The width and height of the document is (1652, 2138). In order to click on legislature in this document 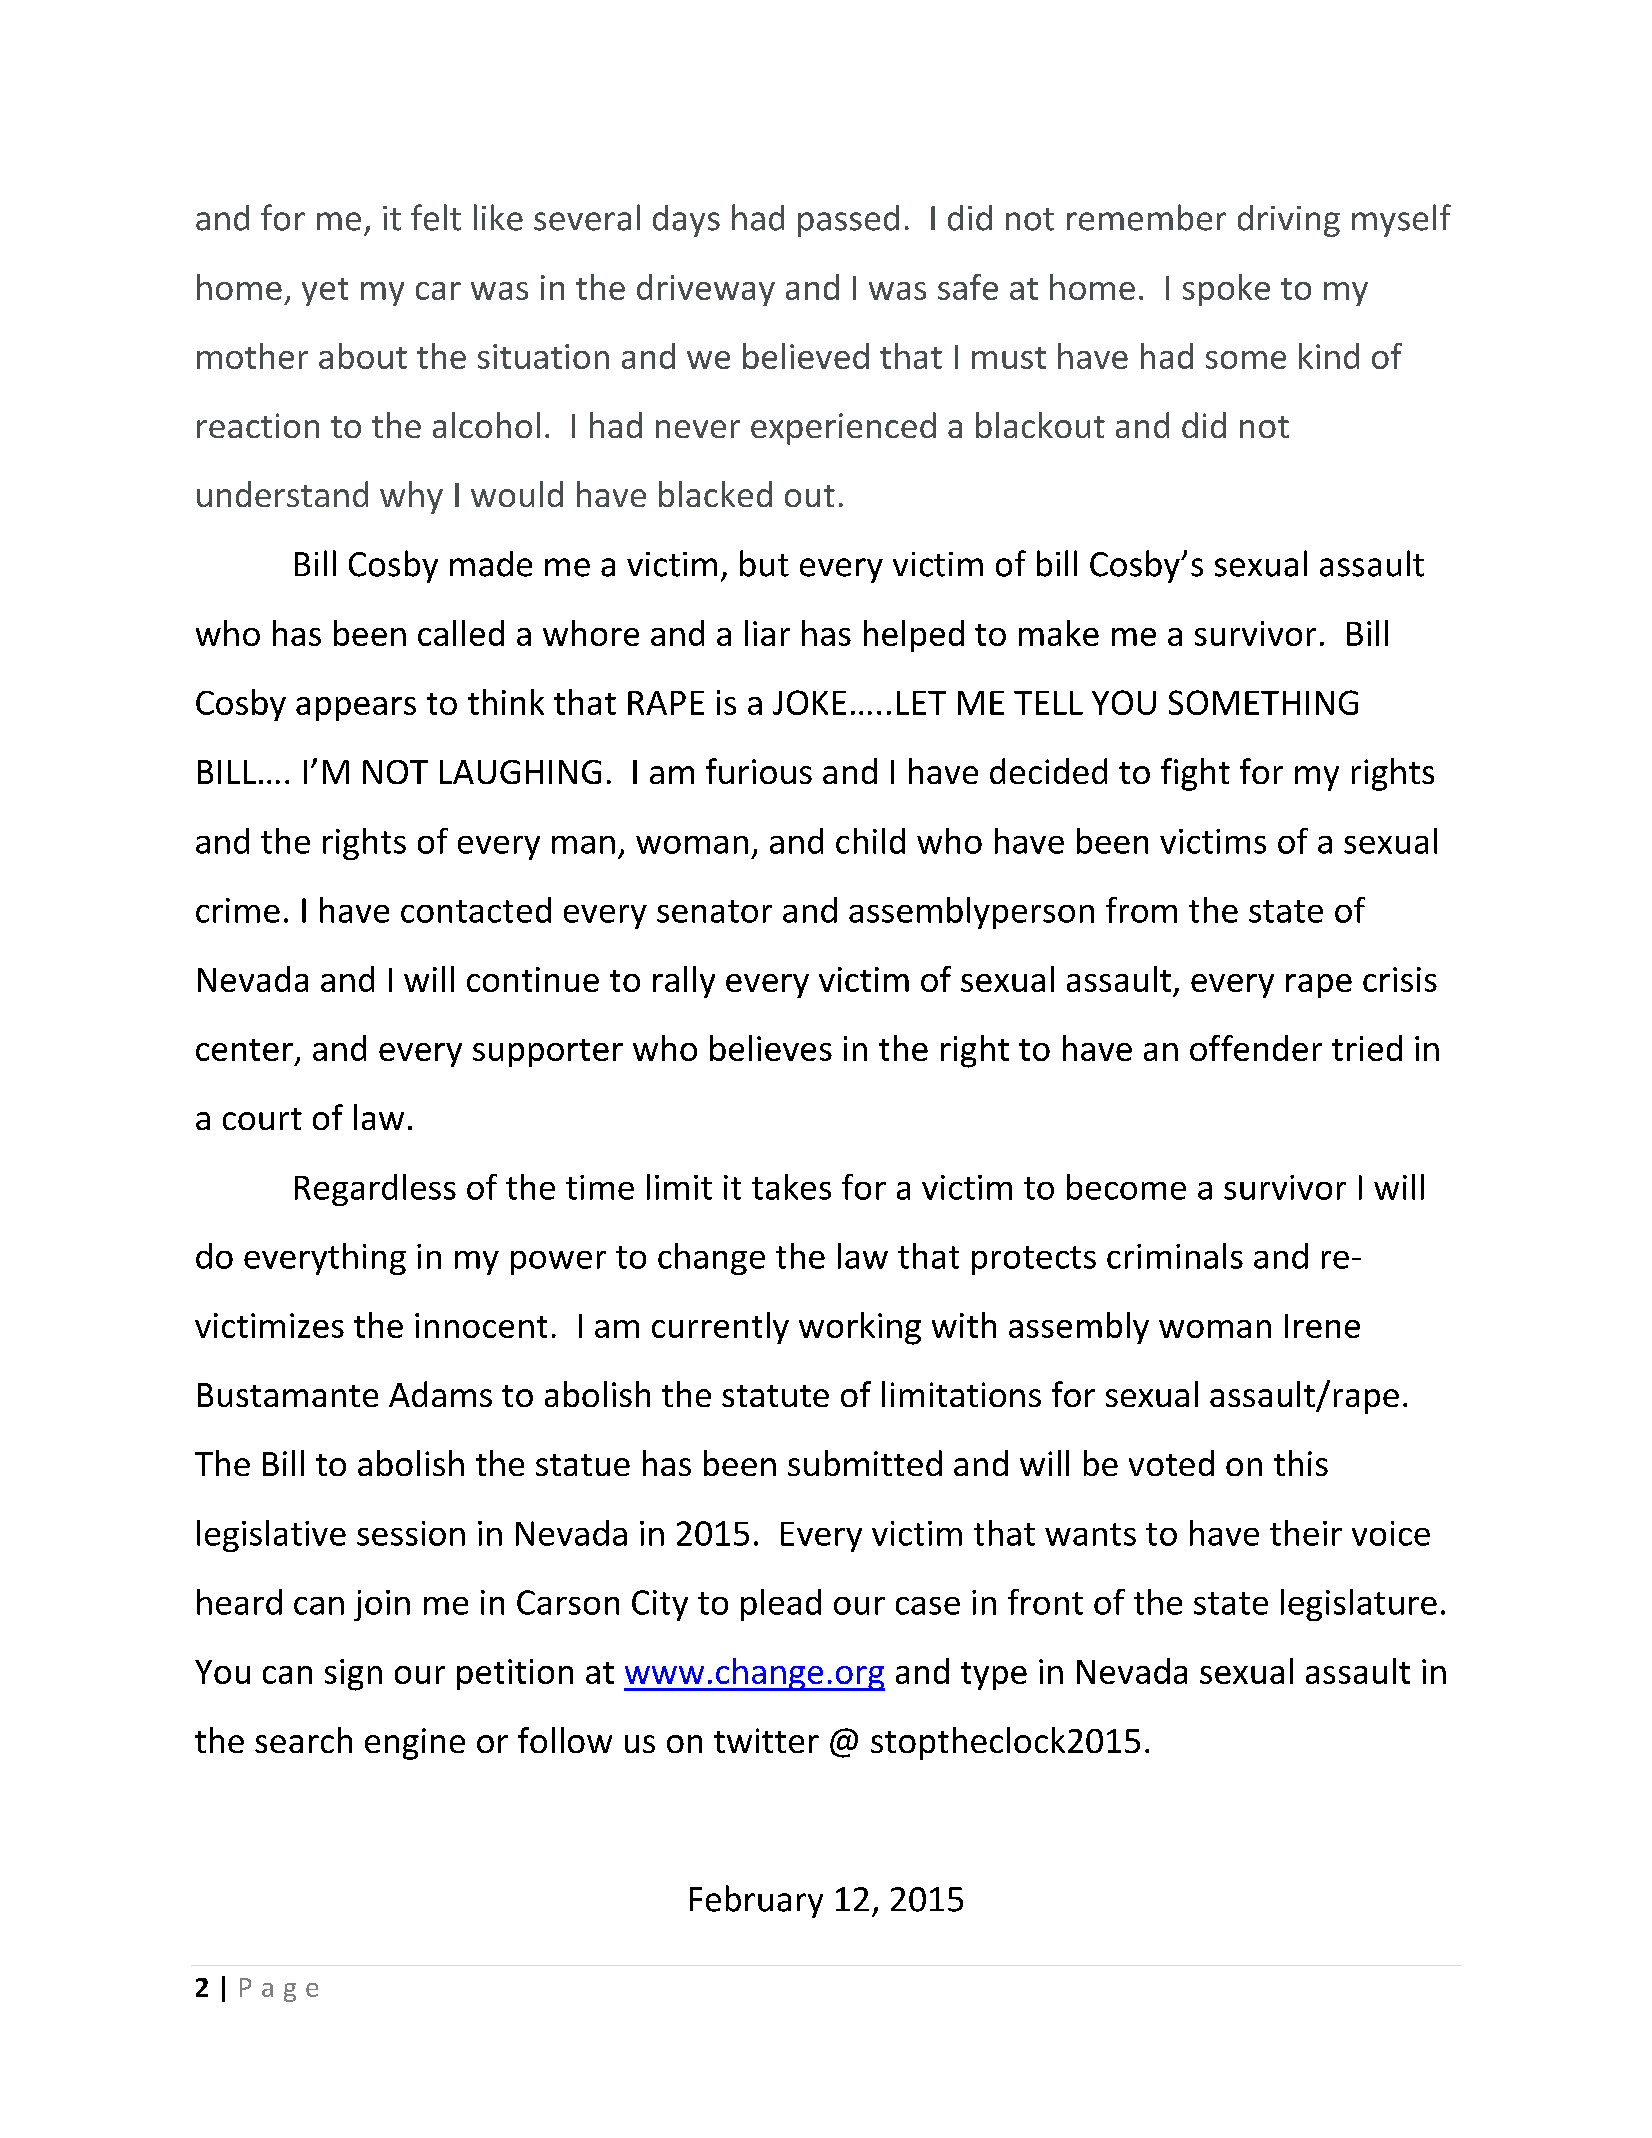, I will do `click(1359, 1605)`.
